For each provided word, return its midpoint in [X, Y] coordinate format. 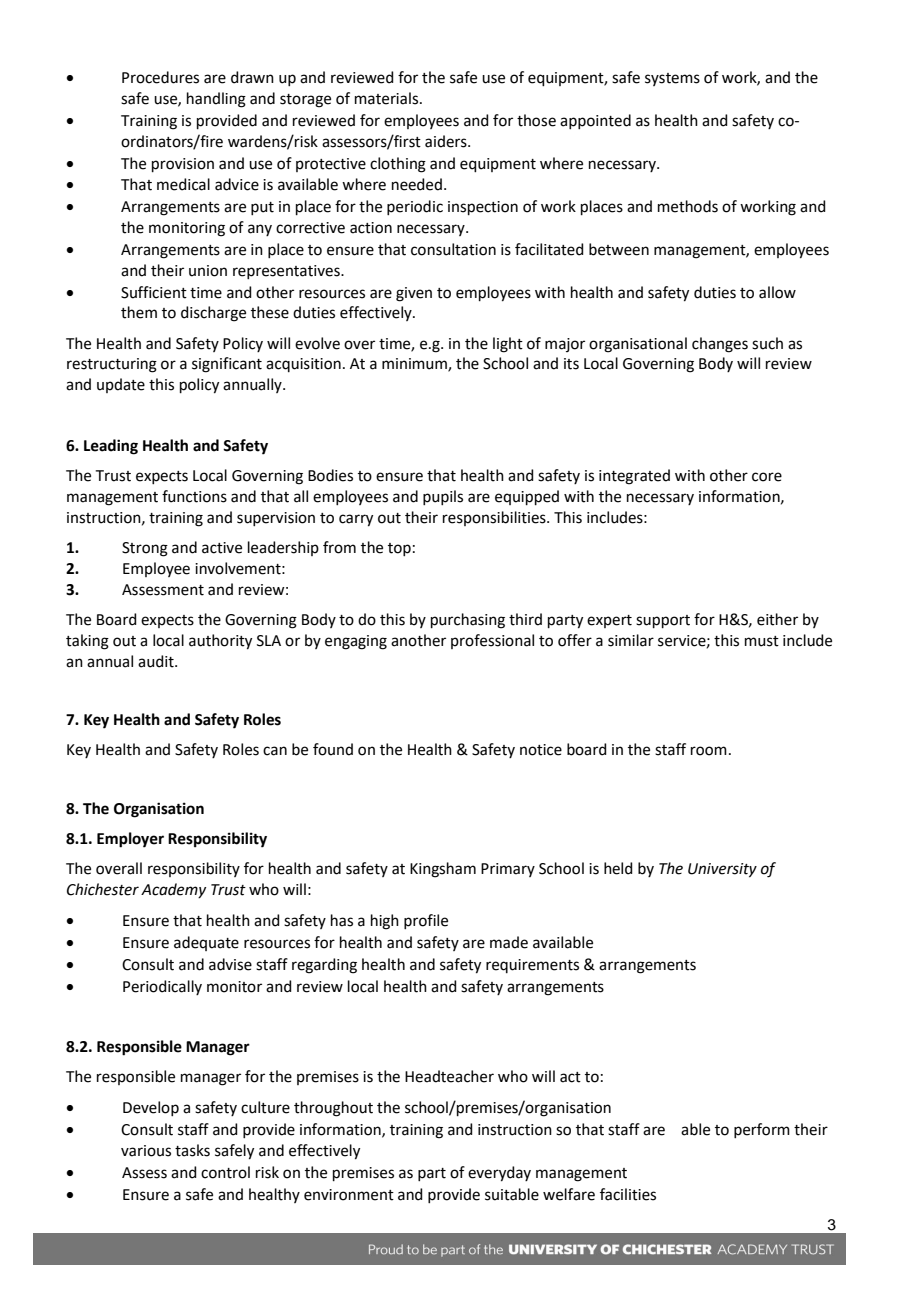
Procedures [160, 77]
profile [426, 921]
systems [672, 79]
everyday [499, 1174]
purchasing [468, 621]
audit [157, 661]
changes [720, 345]
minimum [415, 365]
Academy [173, 890]
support [663, 621]
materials [388, 98]
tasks [192, 1150]
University [722, 870]
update [121, 385]
